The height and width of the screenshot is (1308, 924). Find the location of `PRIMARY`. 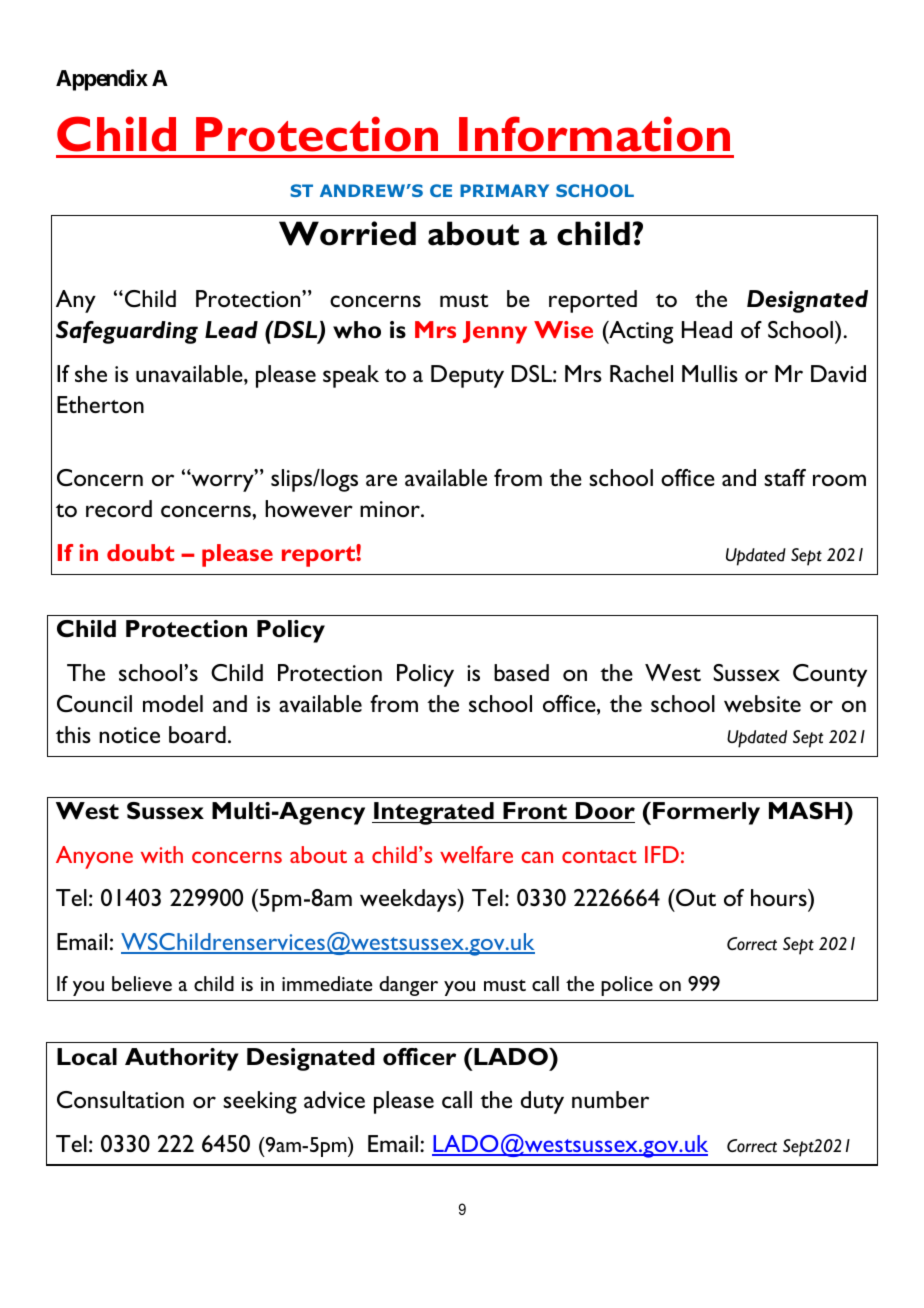

PRIMARY is located at coordinates (504, 190).
